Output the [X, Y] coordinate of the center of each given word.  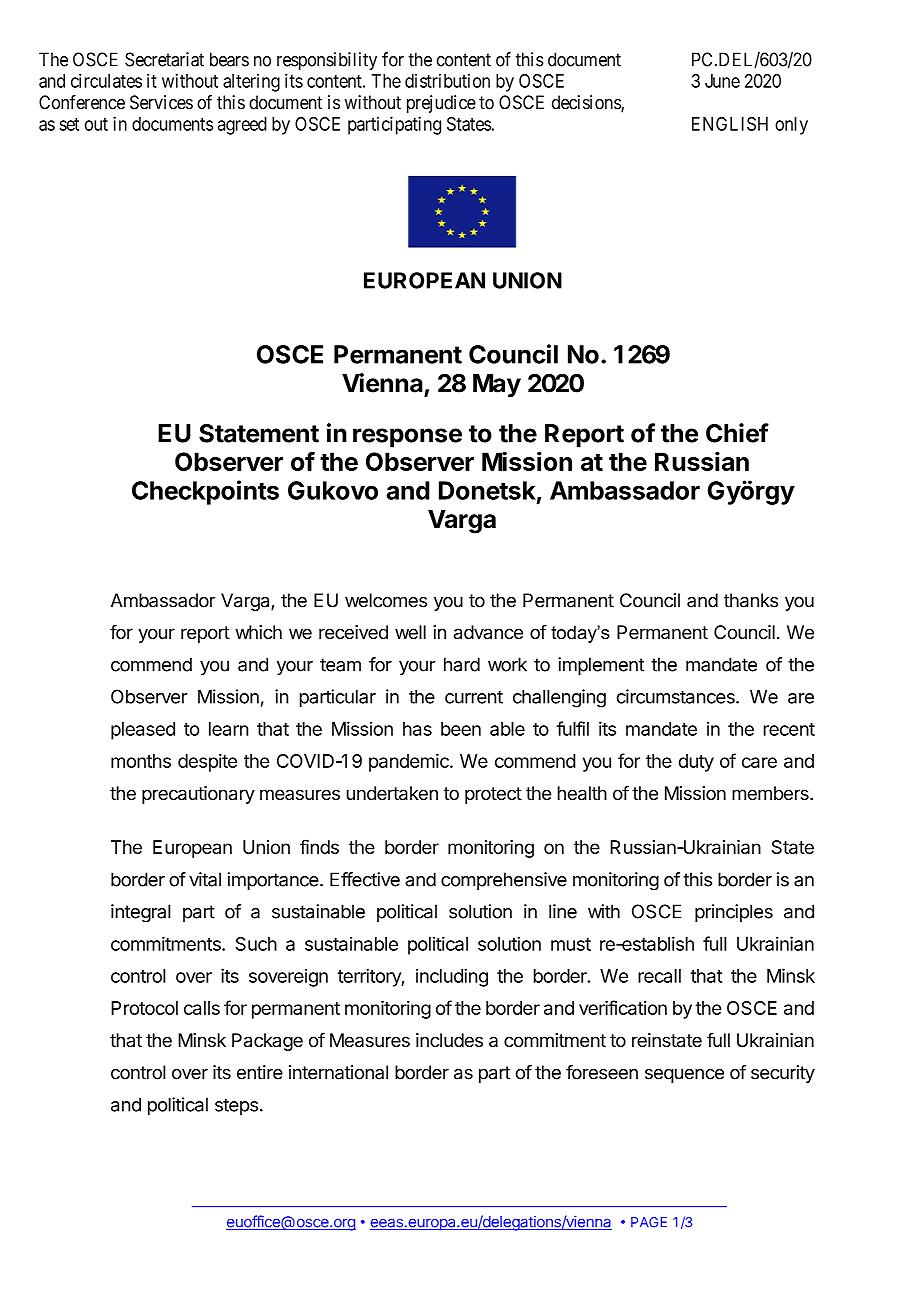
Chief [737, 433]
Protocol [144, 1008]
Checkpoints [205, 492]
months [141, 761]
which [258, 632]
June [722, 81]
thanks [751, 600]
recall [659, 976]
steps [236, 1106]
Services [161, 102]
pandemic [410, 762]
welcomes [386, 600]
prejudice [441, 104]
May [497, 386]
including [452, 977]
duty [696, 763]
